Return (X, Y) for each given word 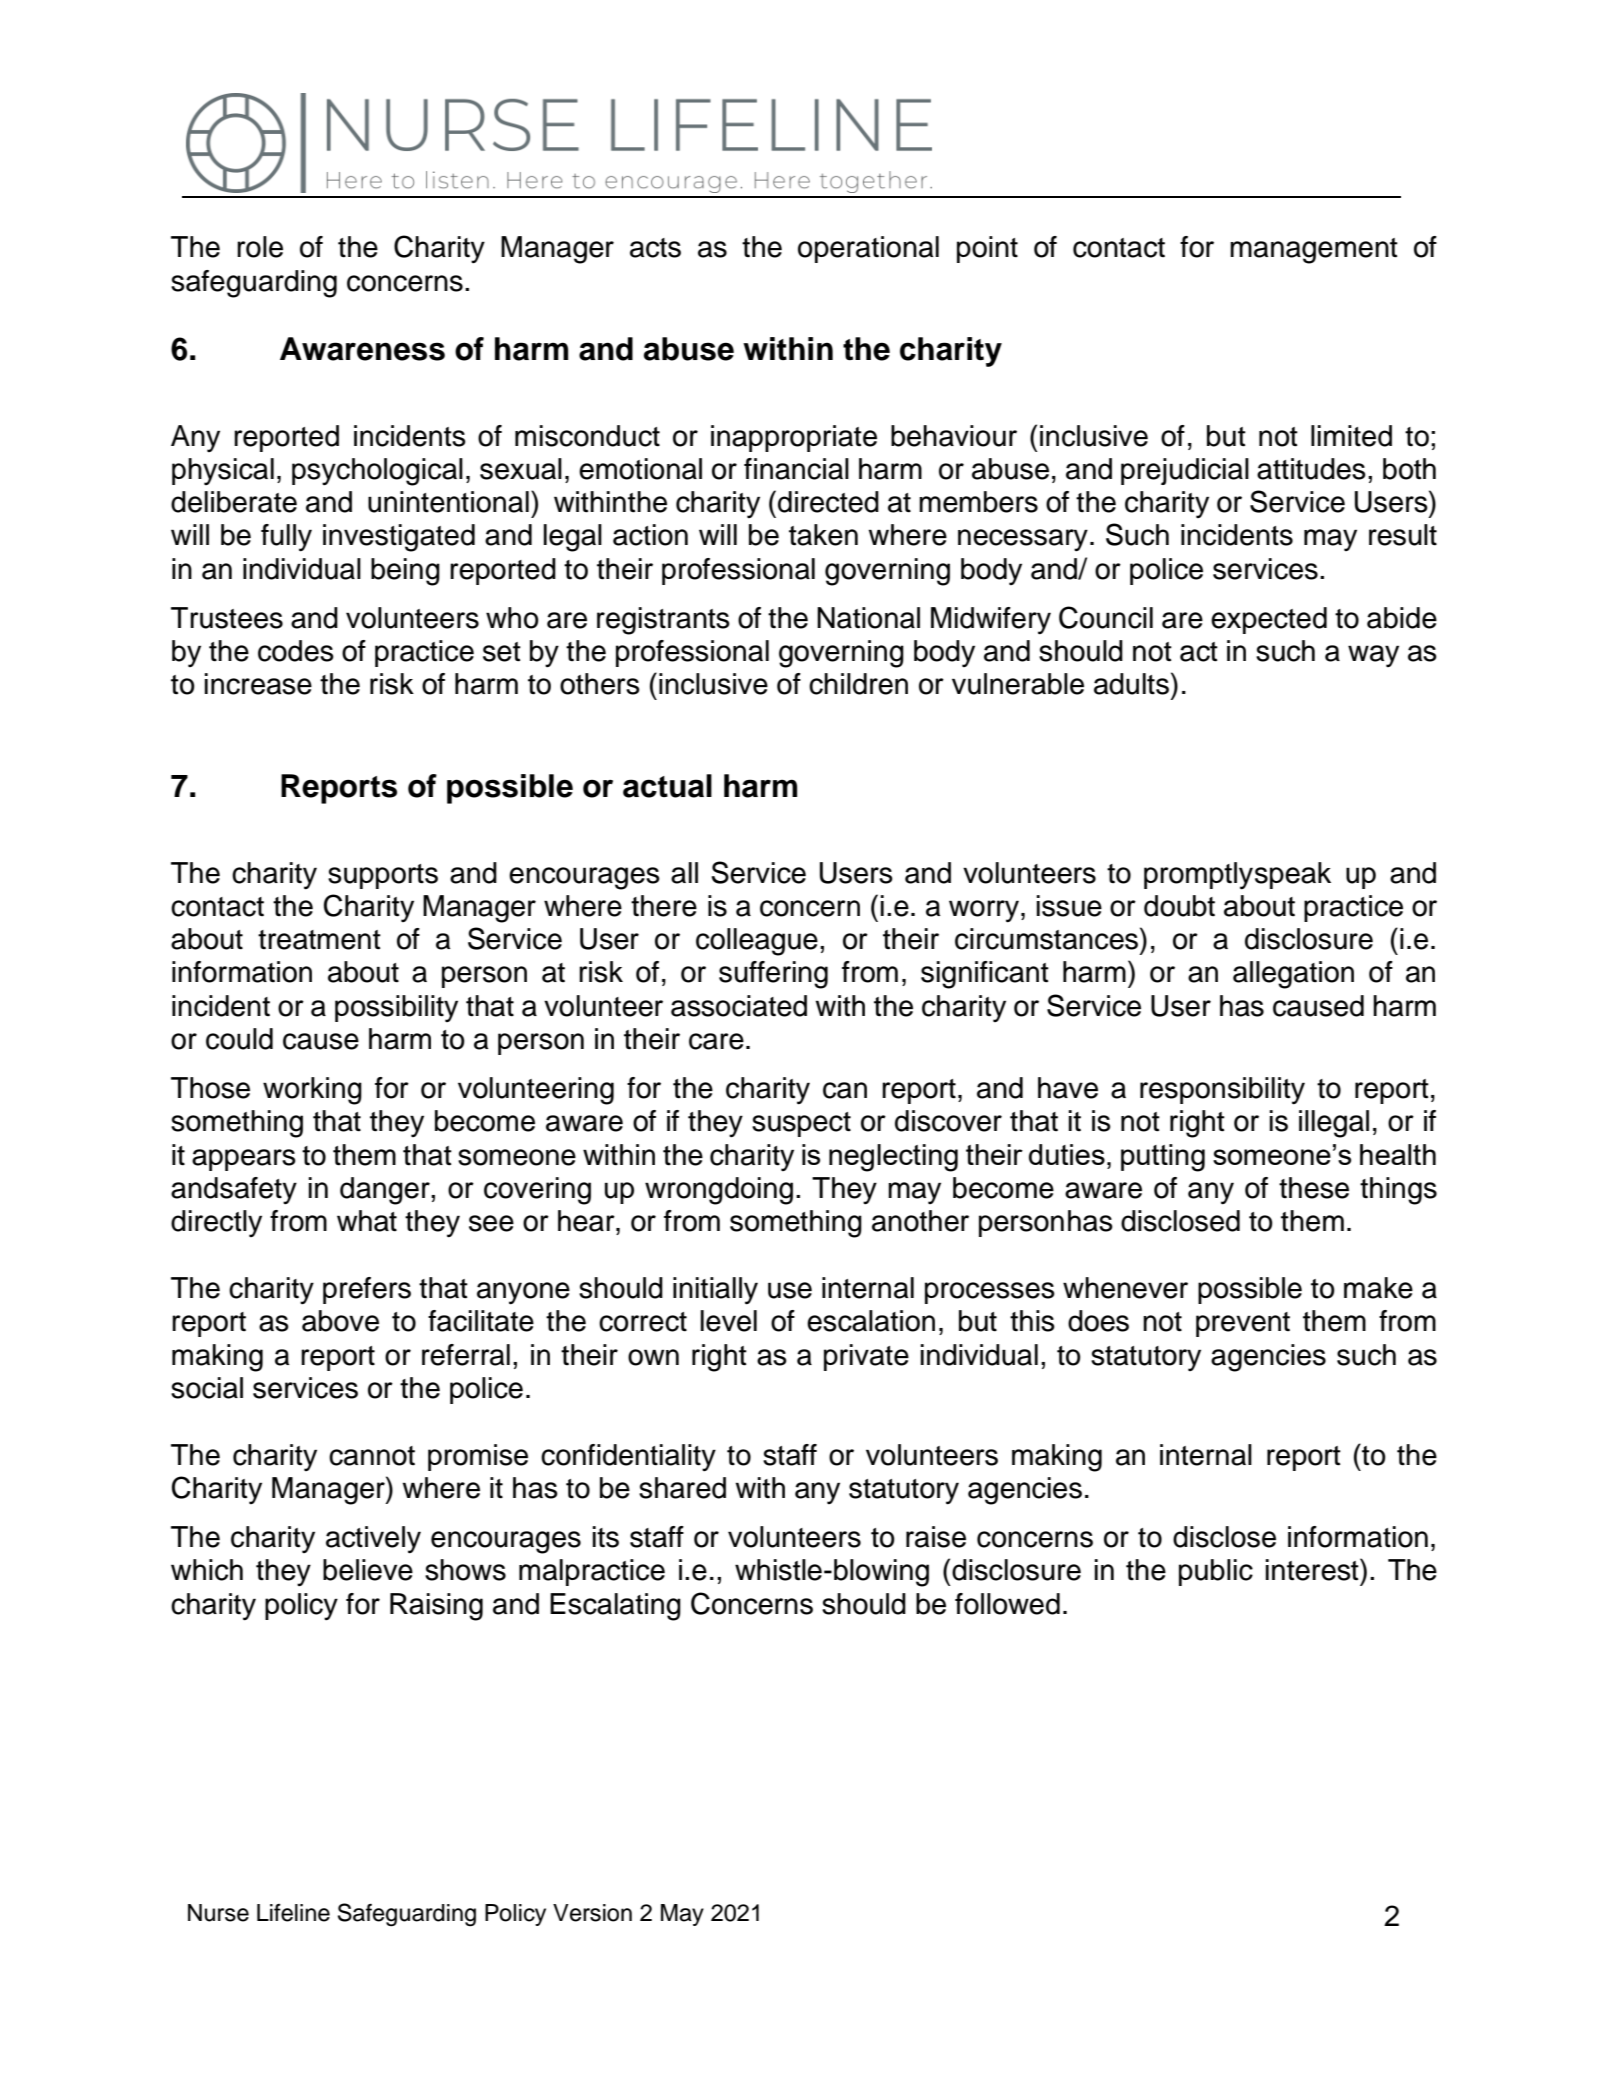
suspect (801, 1124)
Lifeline (293, 1913)
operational (868, 249)
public (1216, 1572)
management (1314, 251)
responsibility (1222, 1091)
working (312, 1091)
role (260, 247)
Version (592, 1913)
